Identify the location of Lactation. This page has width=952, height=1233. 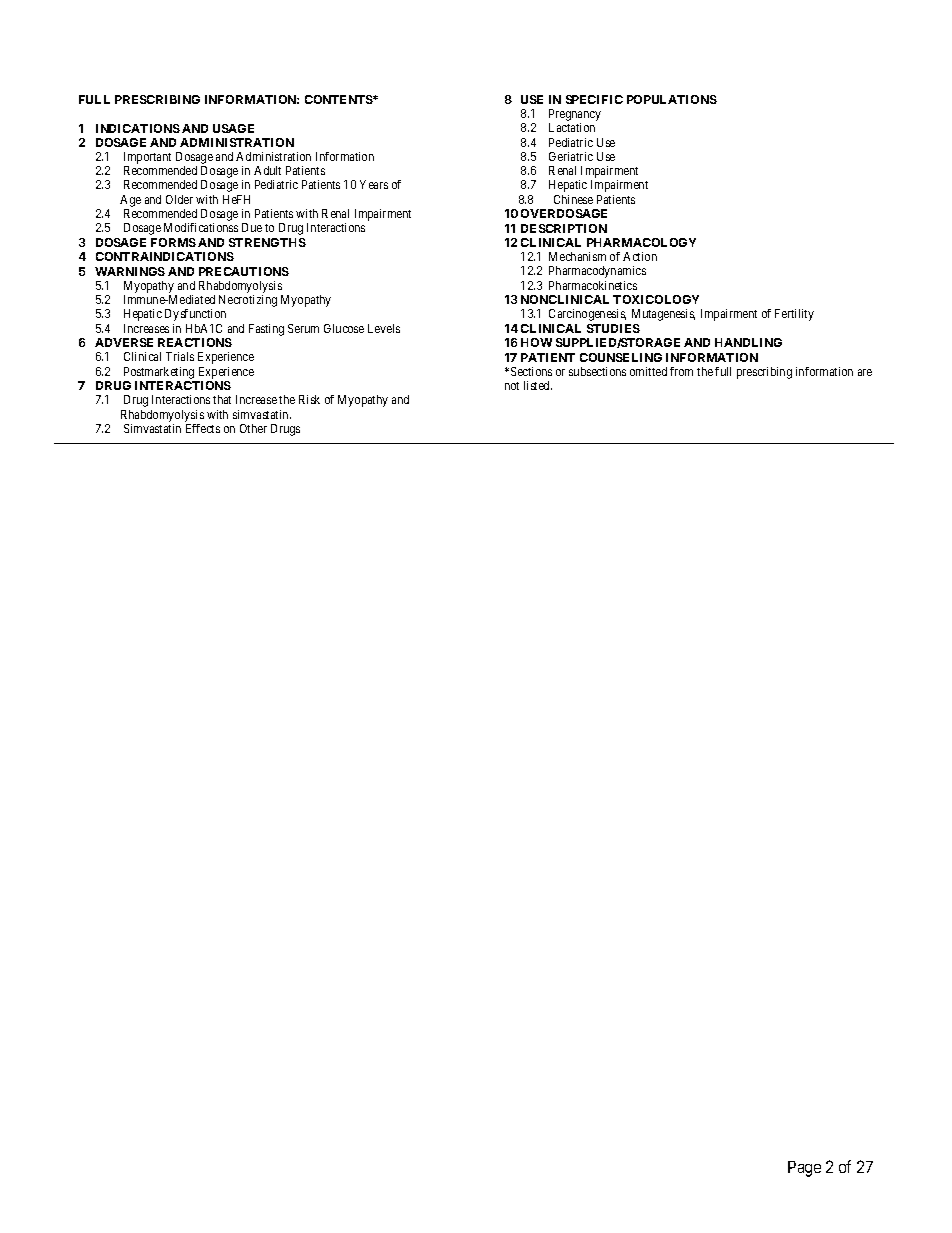
(572, 127).
